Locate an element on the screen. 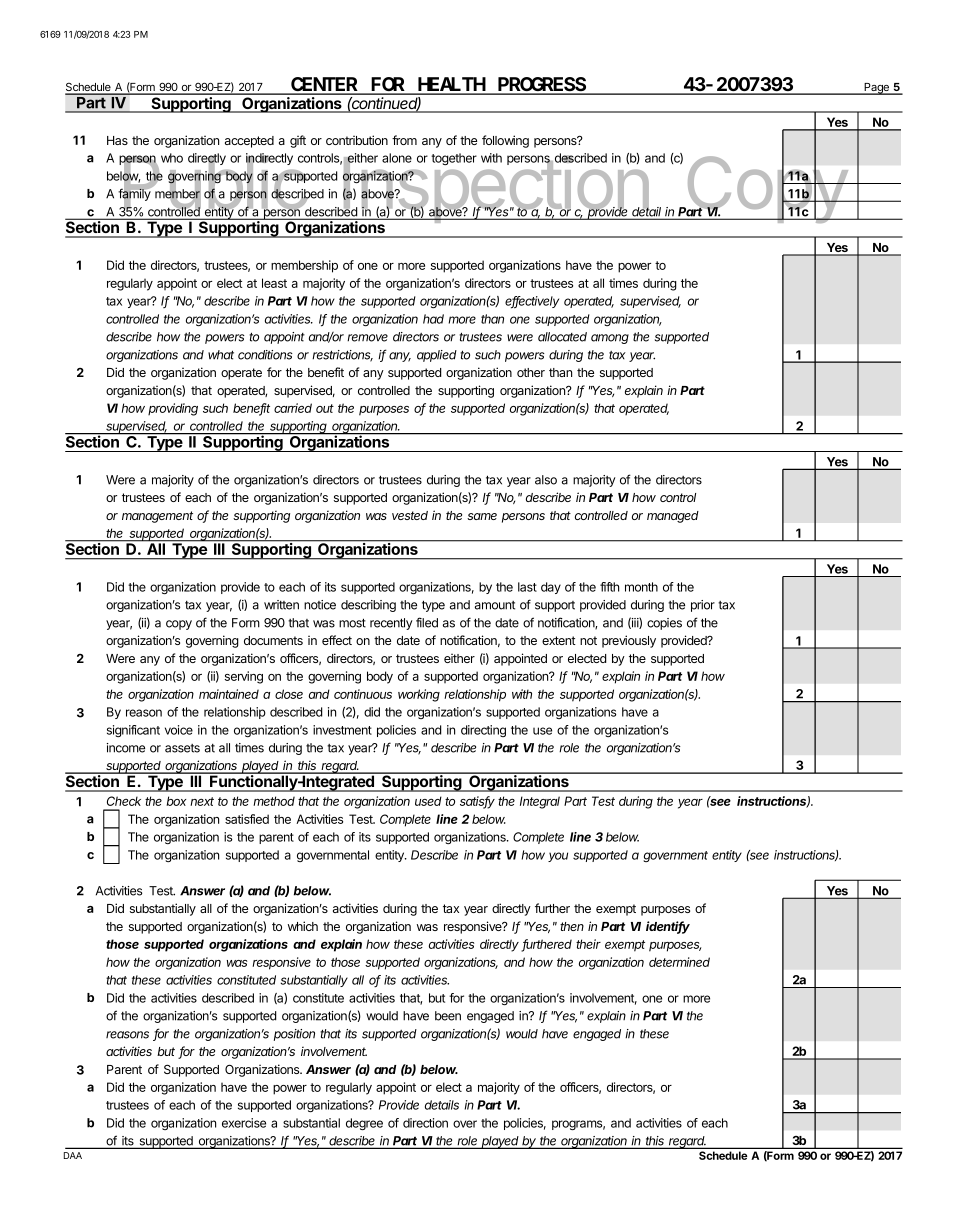 Image resolution: width=966 pixels, height=1232 pixels. following is located at coordinates (505, 141).
